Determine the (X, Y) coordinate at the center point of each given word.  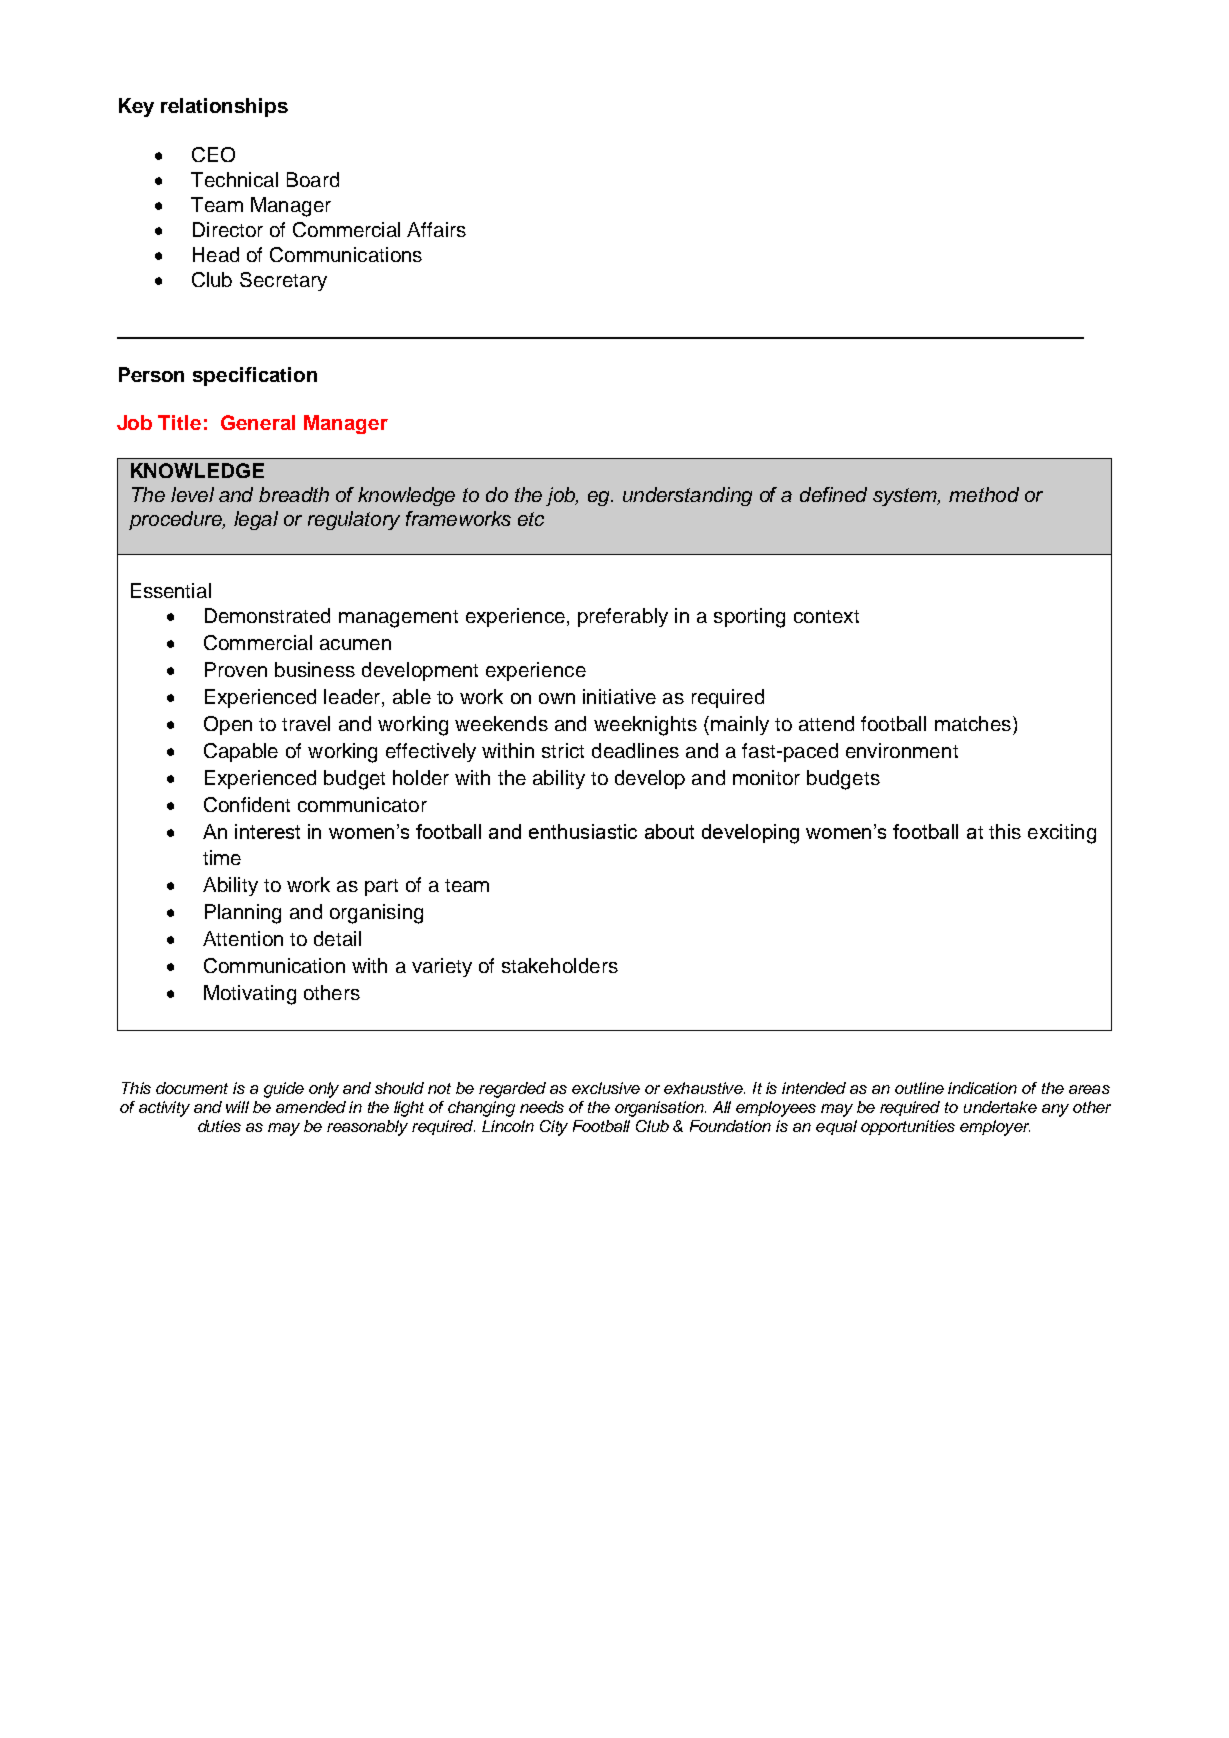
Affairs (436, 229)
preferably (623, 617)
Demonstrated (267, 615)
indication (982, 1088)
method (984, 494)
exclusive (606, 1088)
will (237, 1107)
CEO (213, 154)
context (826, 616)
